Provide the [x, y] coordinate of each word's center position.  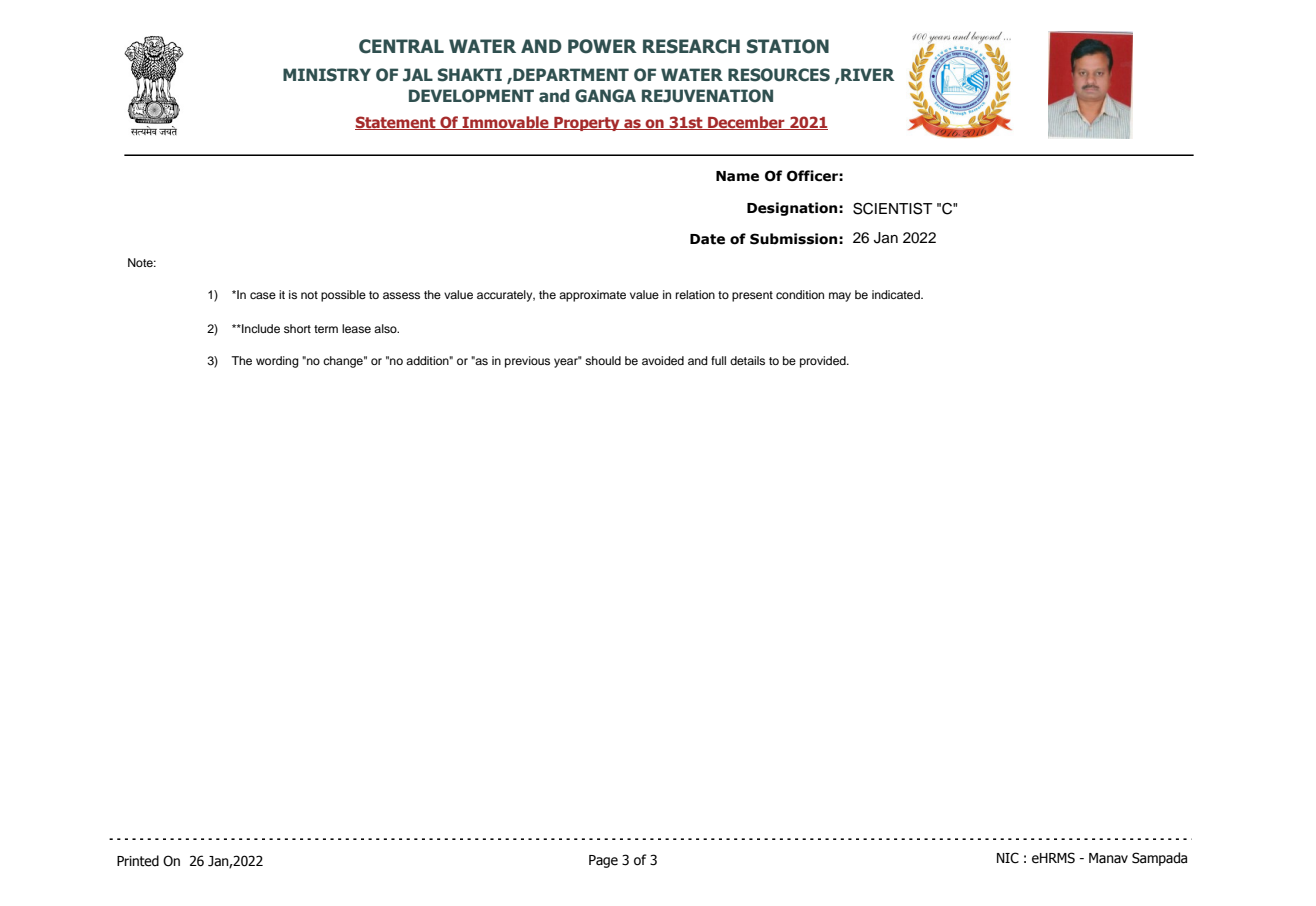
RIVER [867, 74]
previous [527, 362]
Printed [138, 861]
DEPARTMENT [570, 74]
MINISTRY [327, 75]
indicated [897, 294]
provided [824, 362]
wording [277, 362]
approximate [592, 296]
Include [260, 328]
